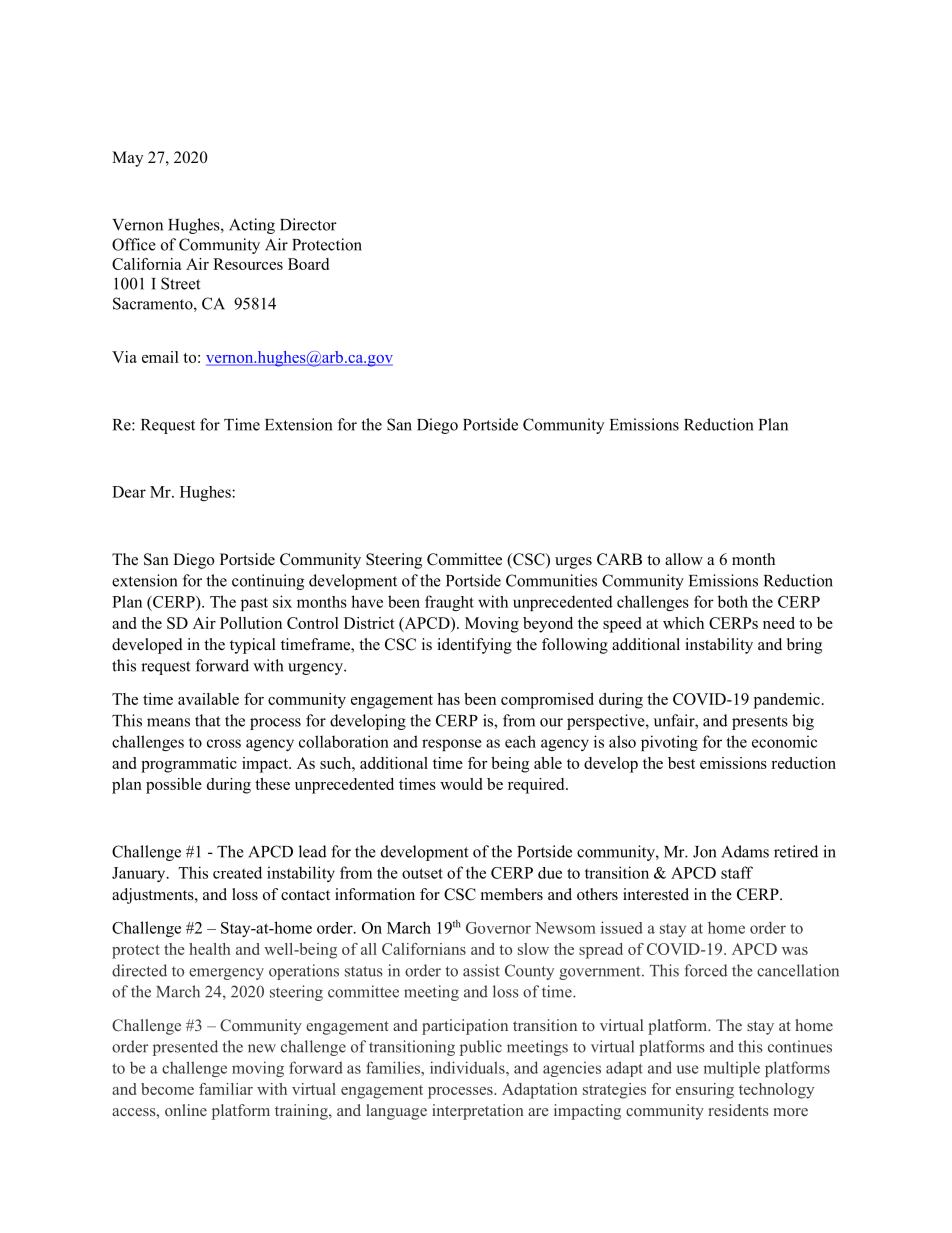 The width and height of the screenshot is (952, 1233). Describe the element at coordinates (474, 646) in the screenshot. I see `identifying` at that location.
